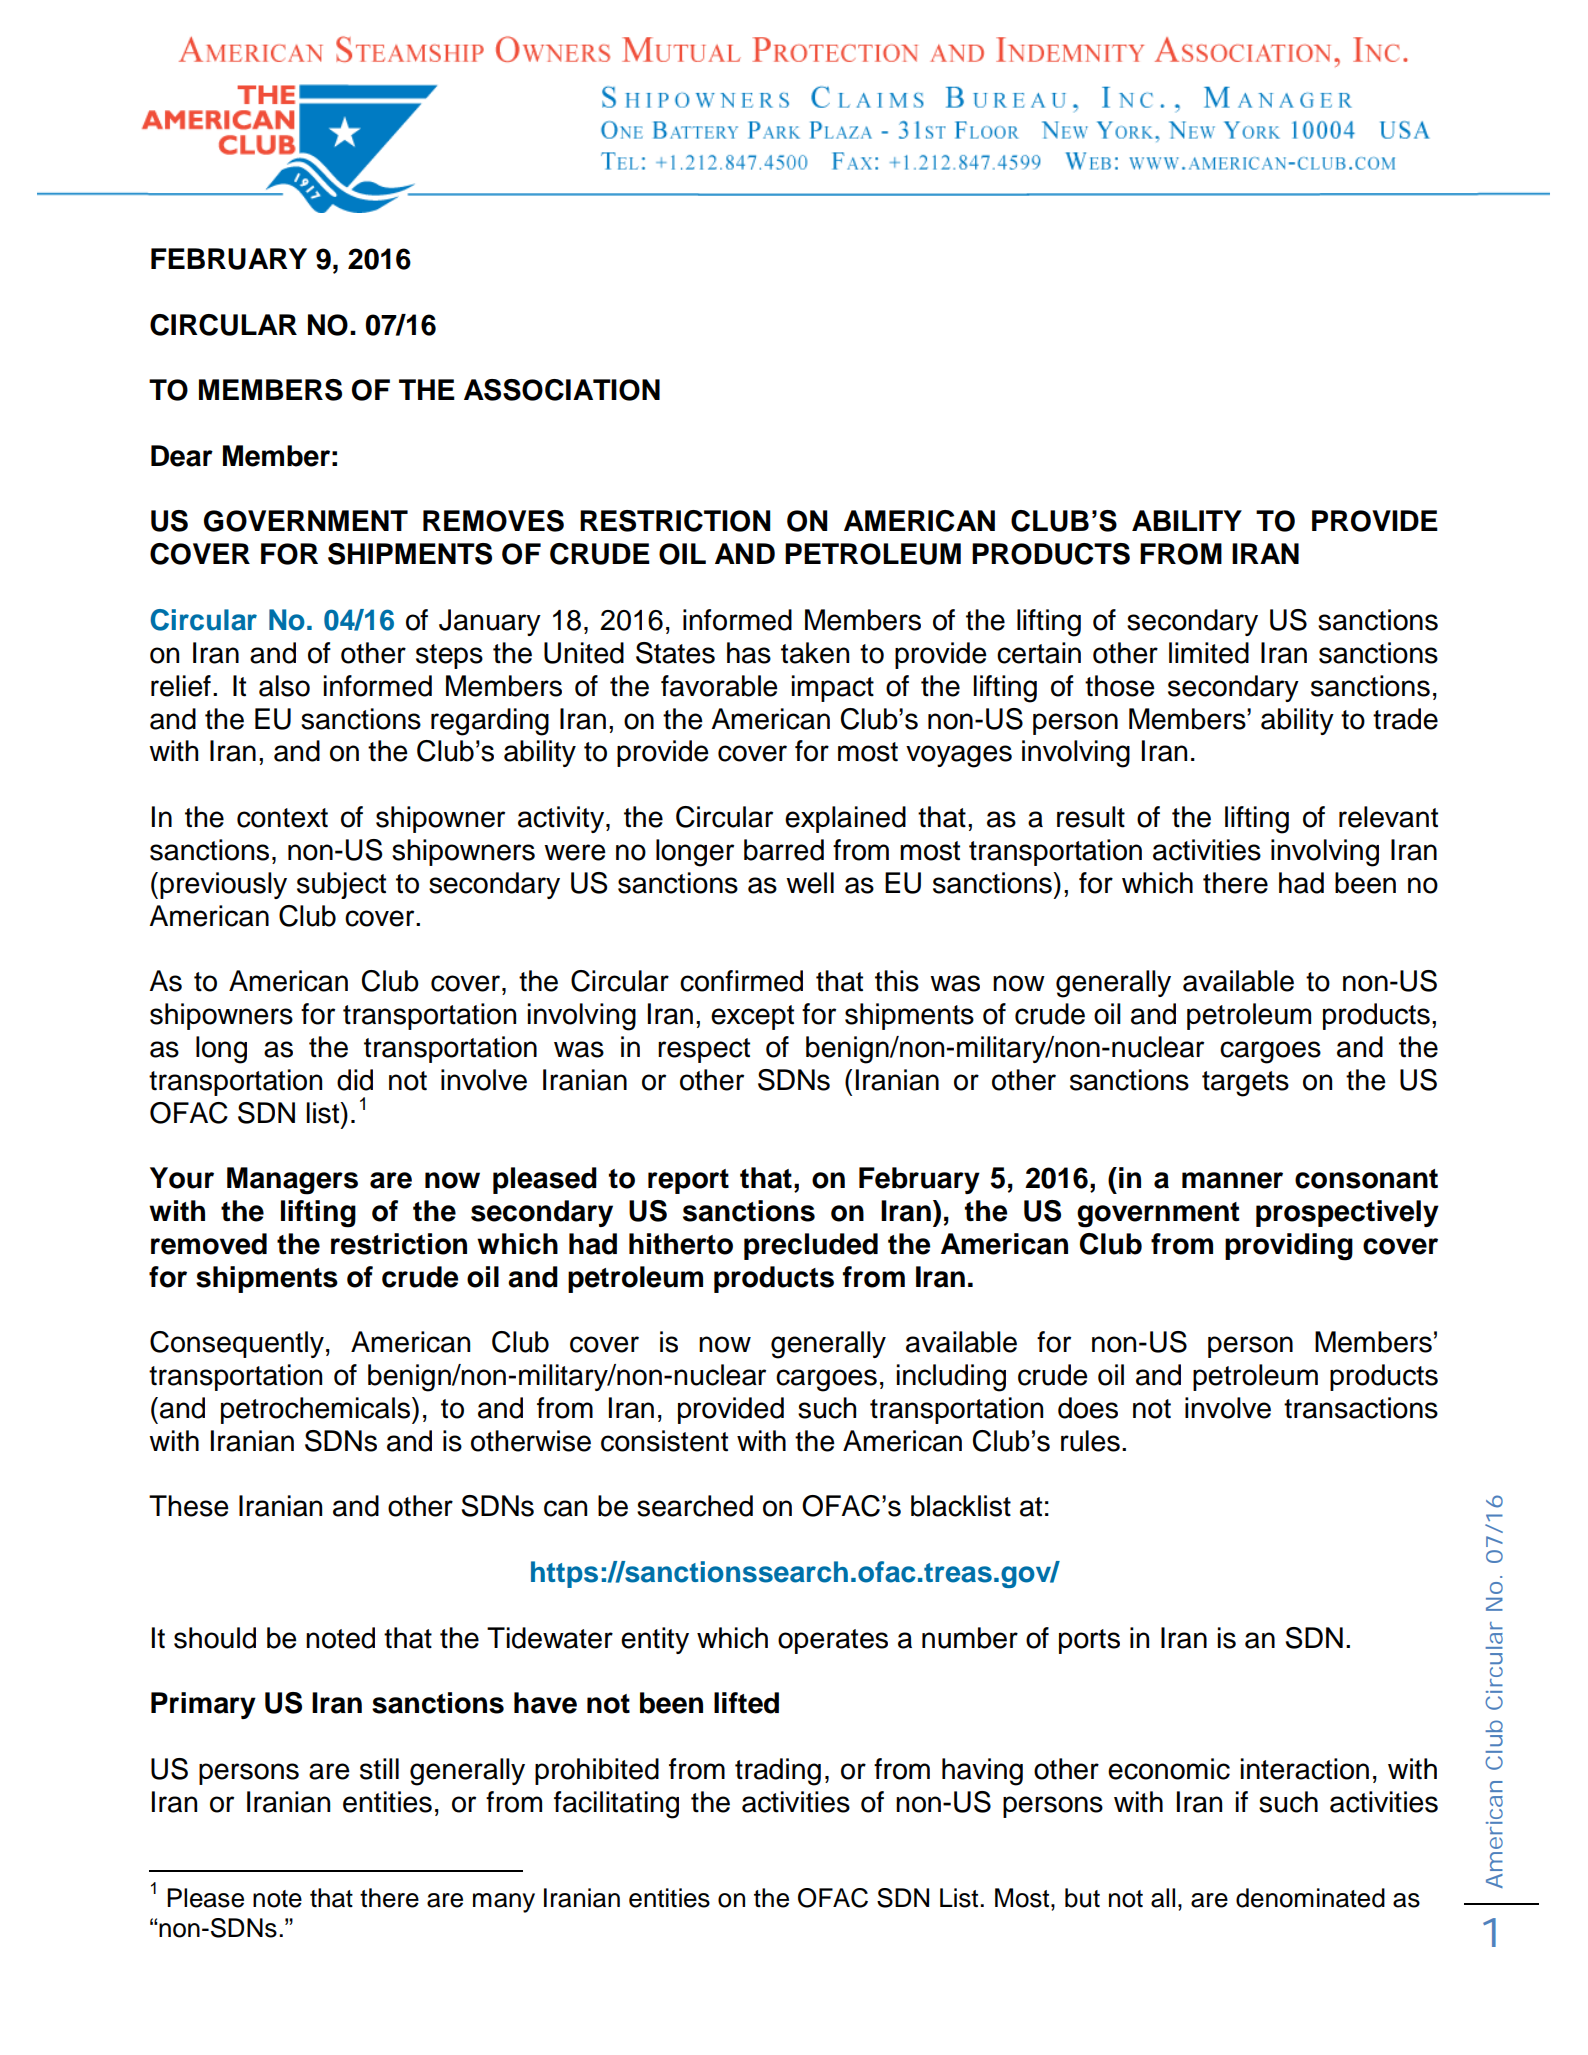 The image size is (1588, 2055). I want to click on Managers, so click(292, 1181).
